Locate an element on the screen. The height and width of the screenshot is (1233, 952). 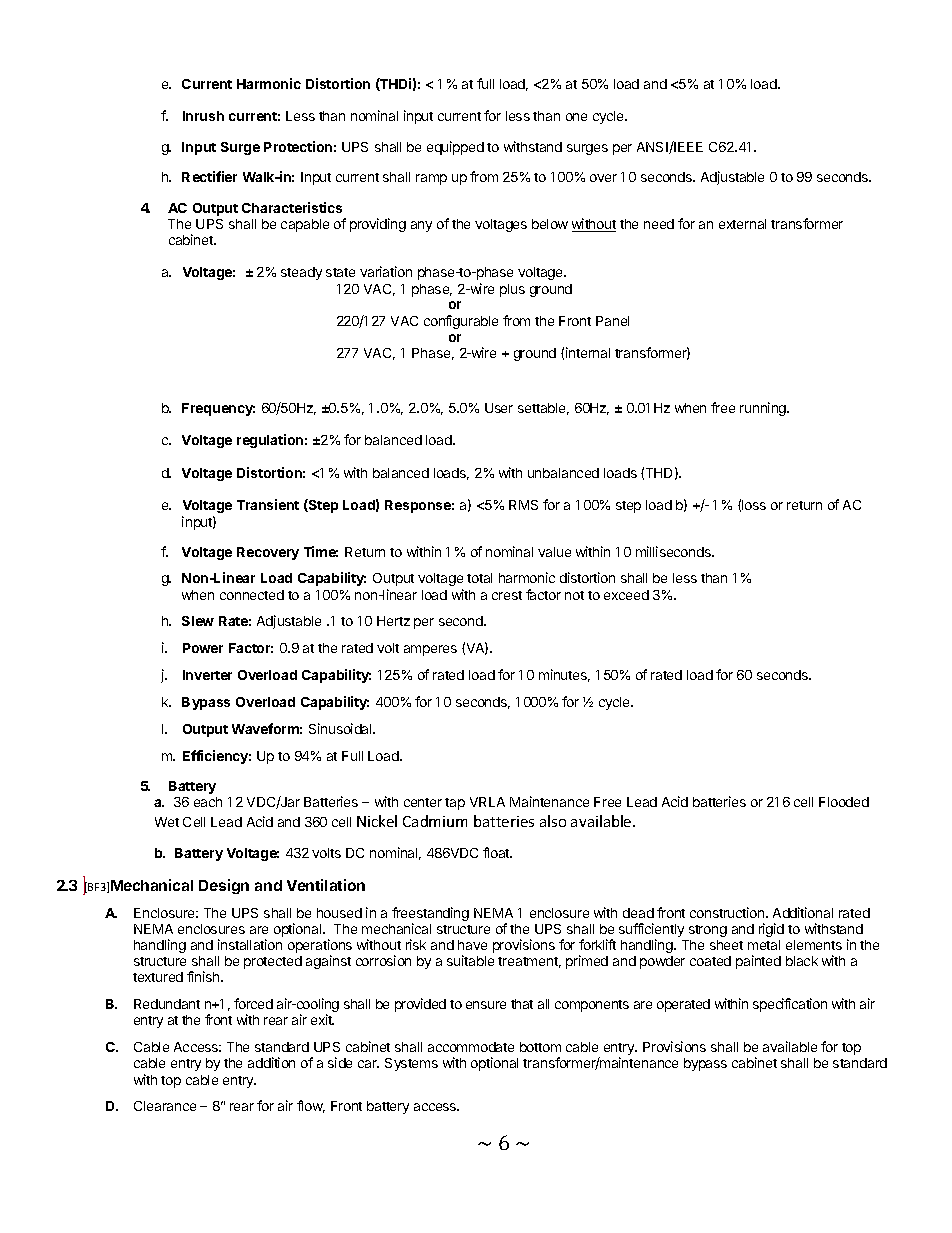
construction is located at coordinates (728, 912).
